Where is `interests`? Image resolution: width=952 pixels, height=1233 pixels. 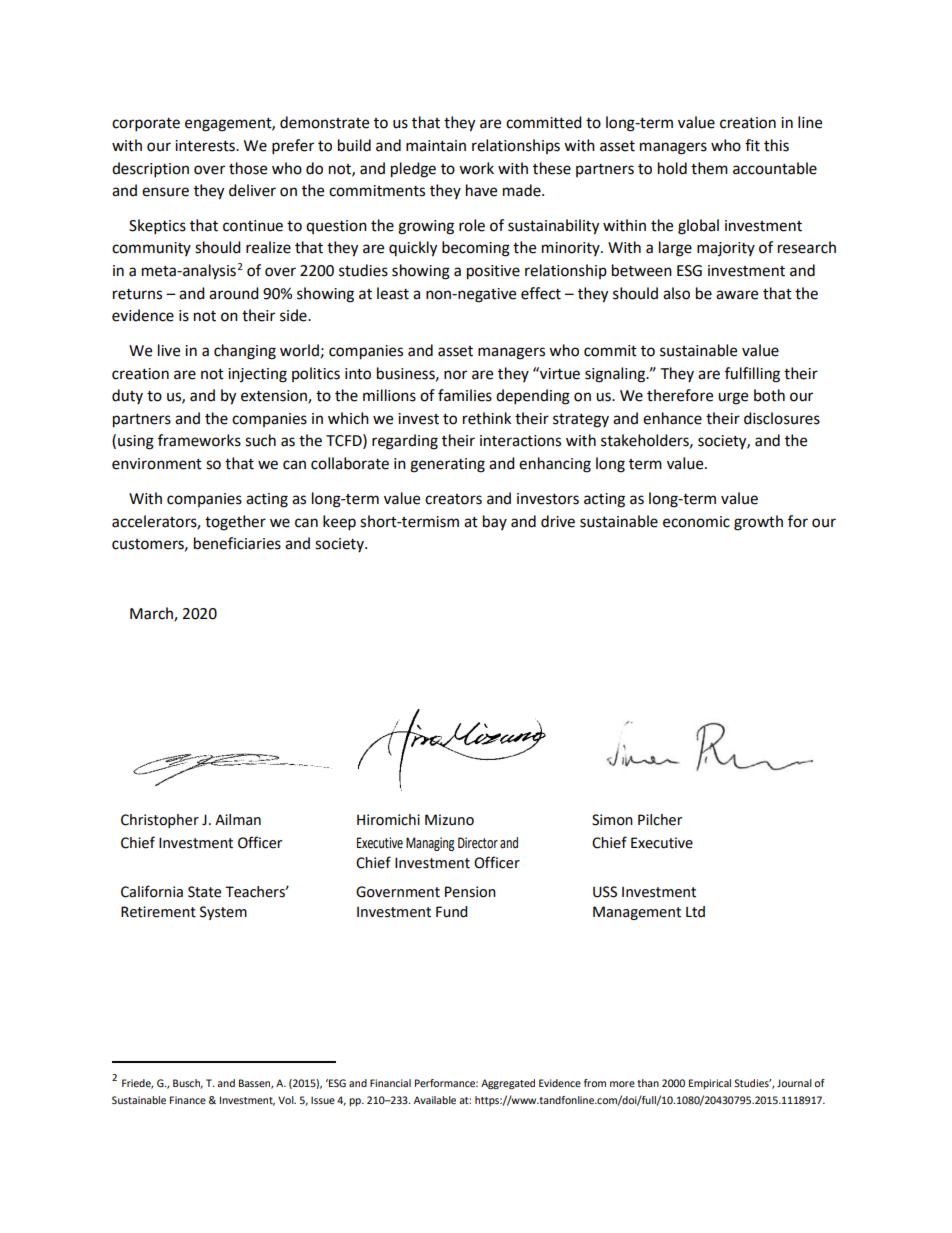
interests is located at coordinates (206, 146).
